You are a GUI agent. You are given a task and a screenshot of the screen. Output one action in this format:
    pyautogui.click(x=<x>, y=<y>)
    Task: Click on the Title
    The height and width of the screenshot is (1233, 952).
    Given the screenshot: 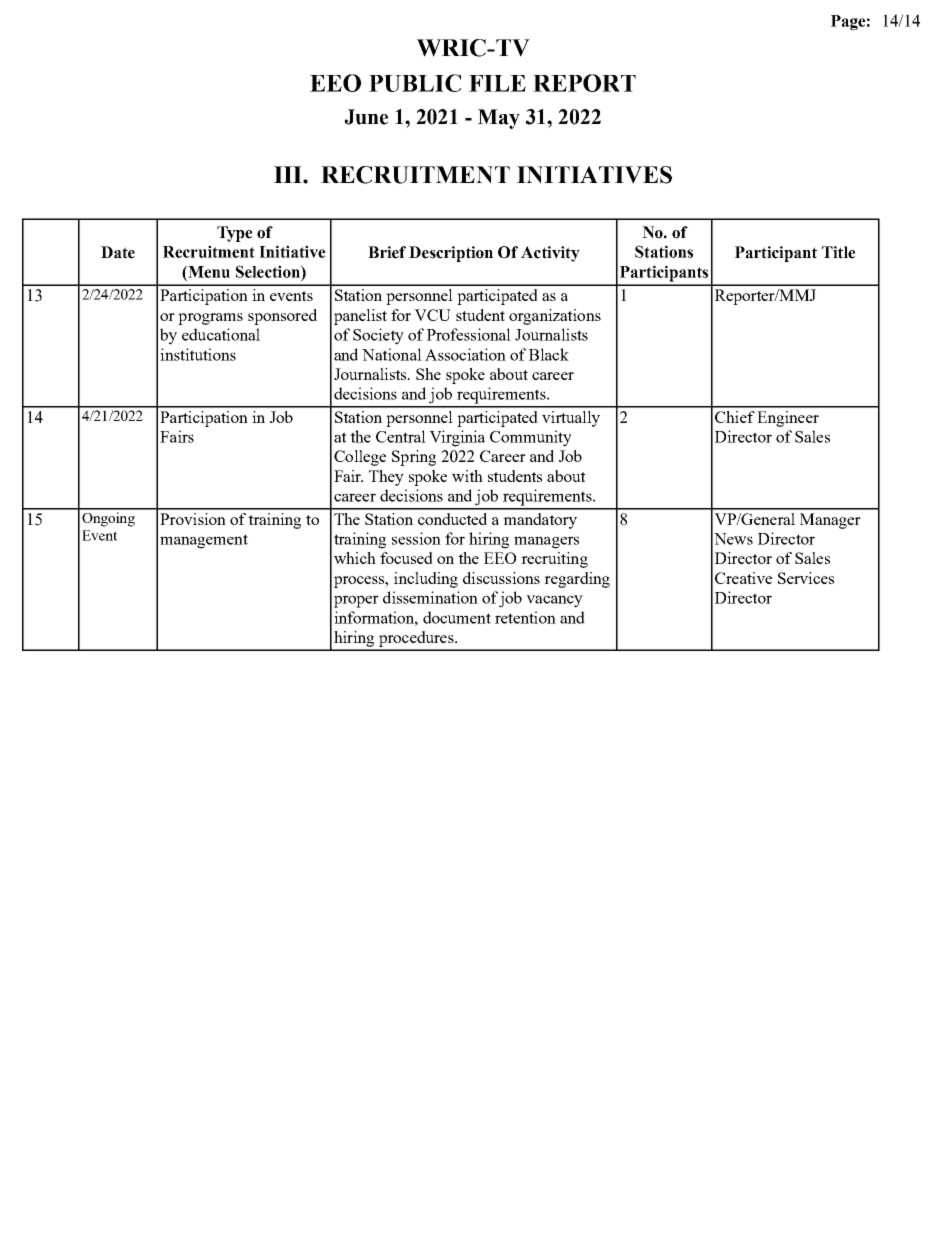 What is the action you would take?
    pyautogui.click(x=838, y=252)
